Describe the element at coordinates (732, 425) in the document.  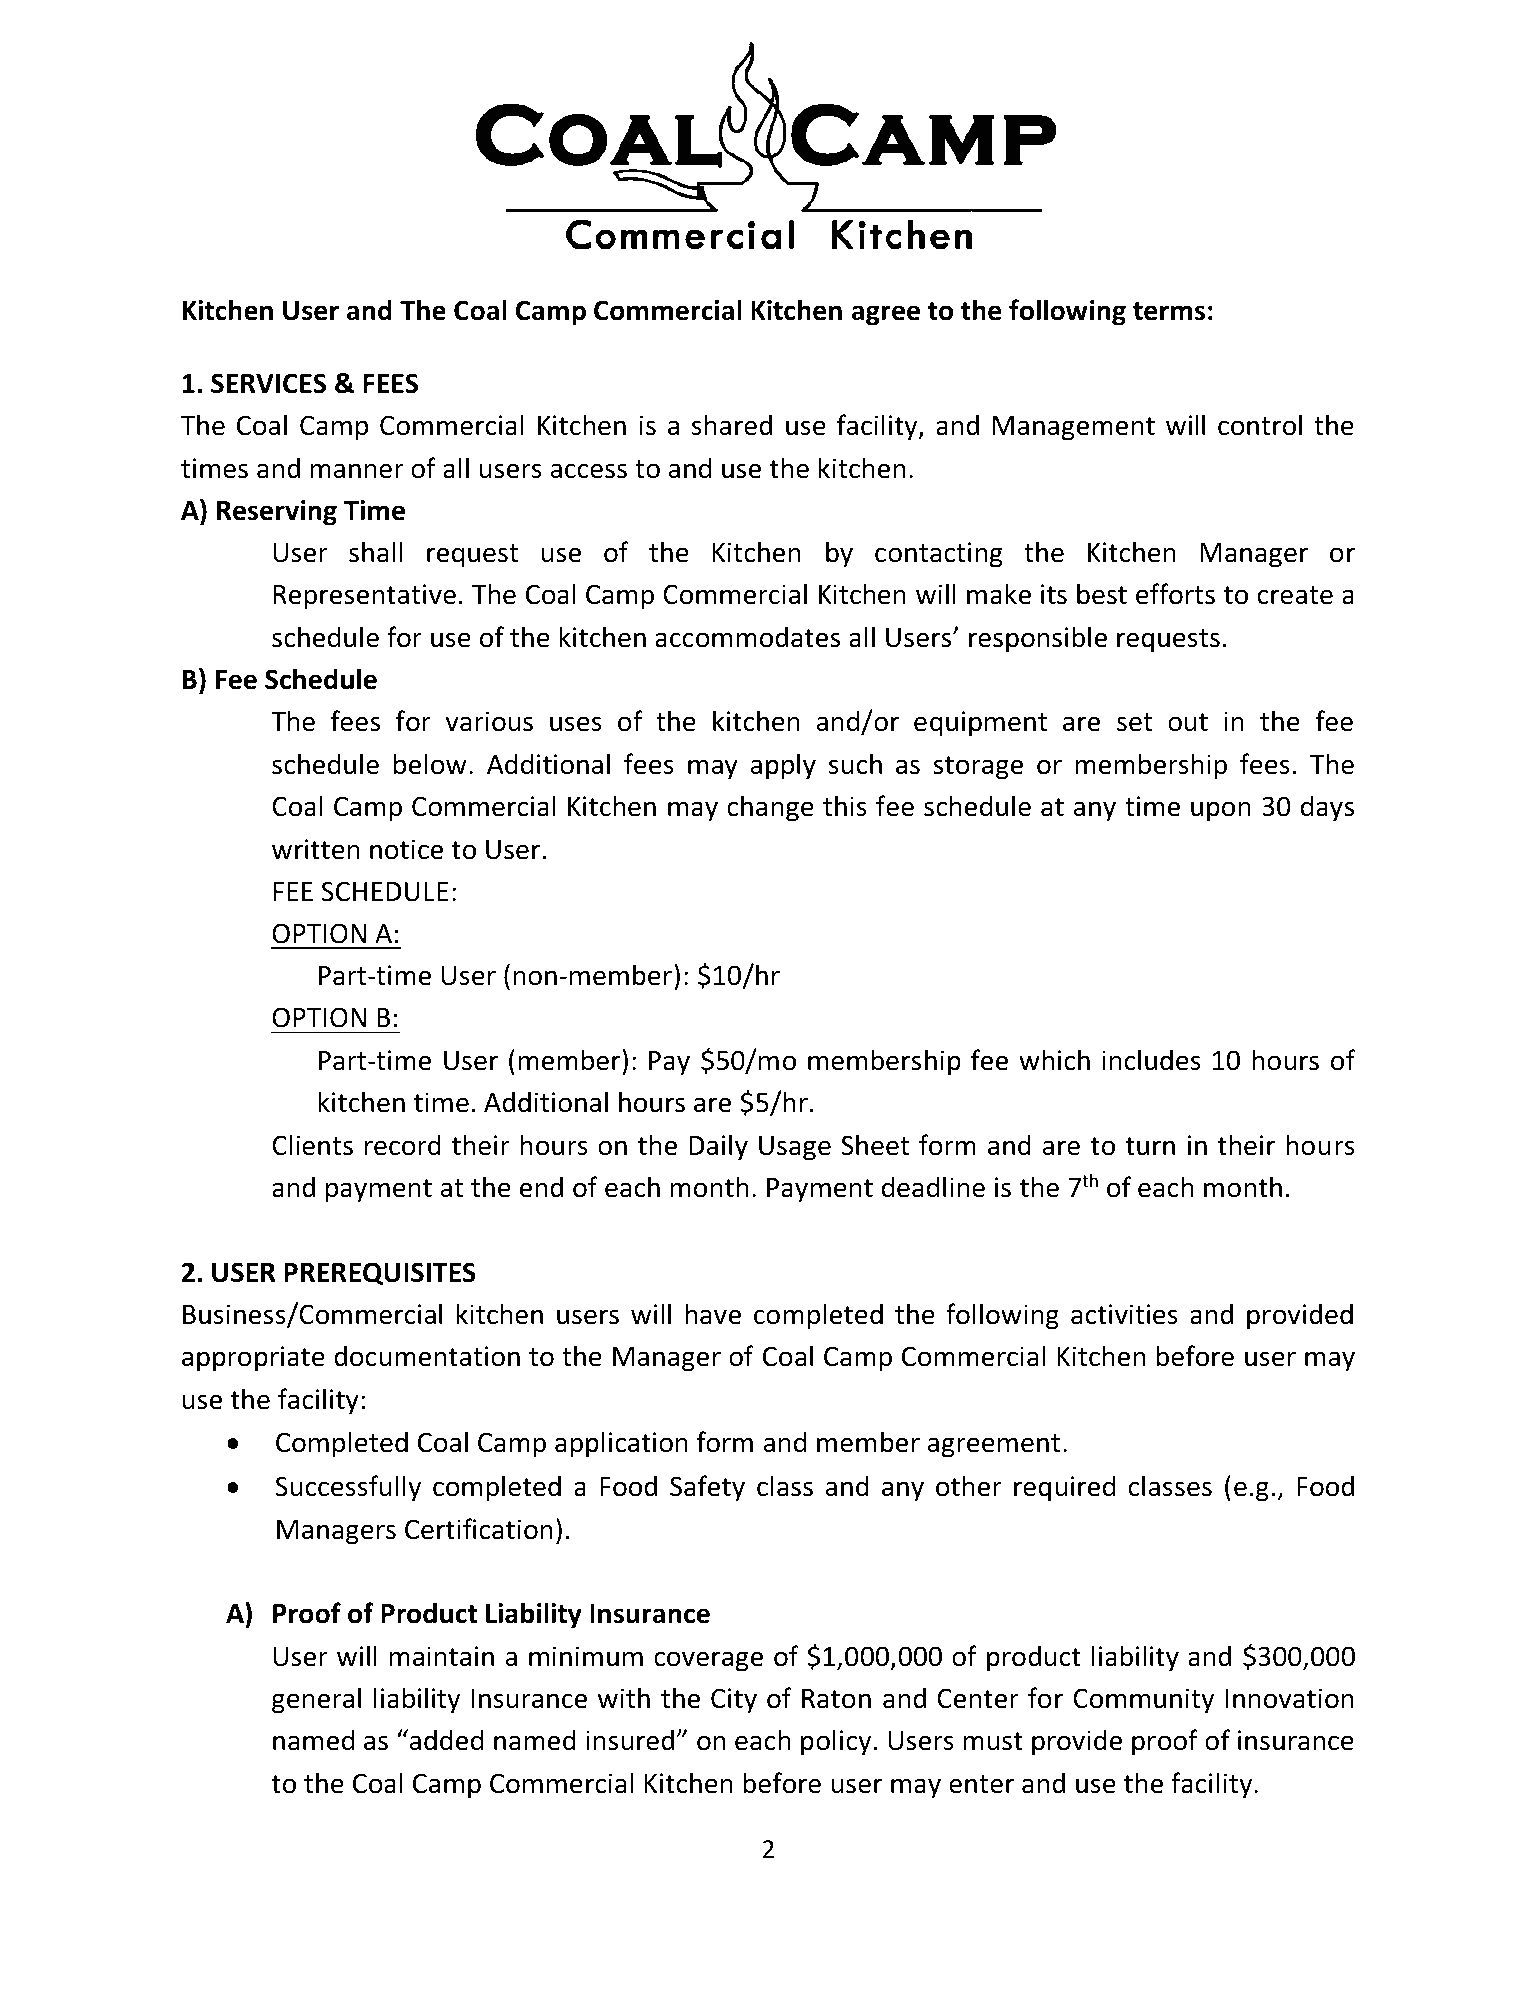
I see `shared` at that location.
